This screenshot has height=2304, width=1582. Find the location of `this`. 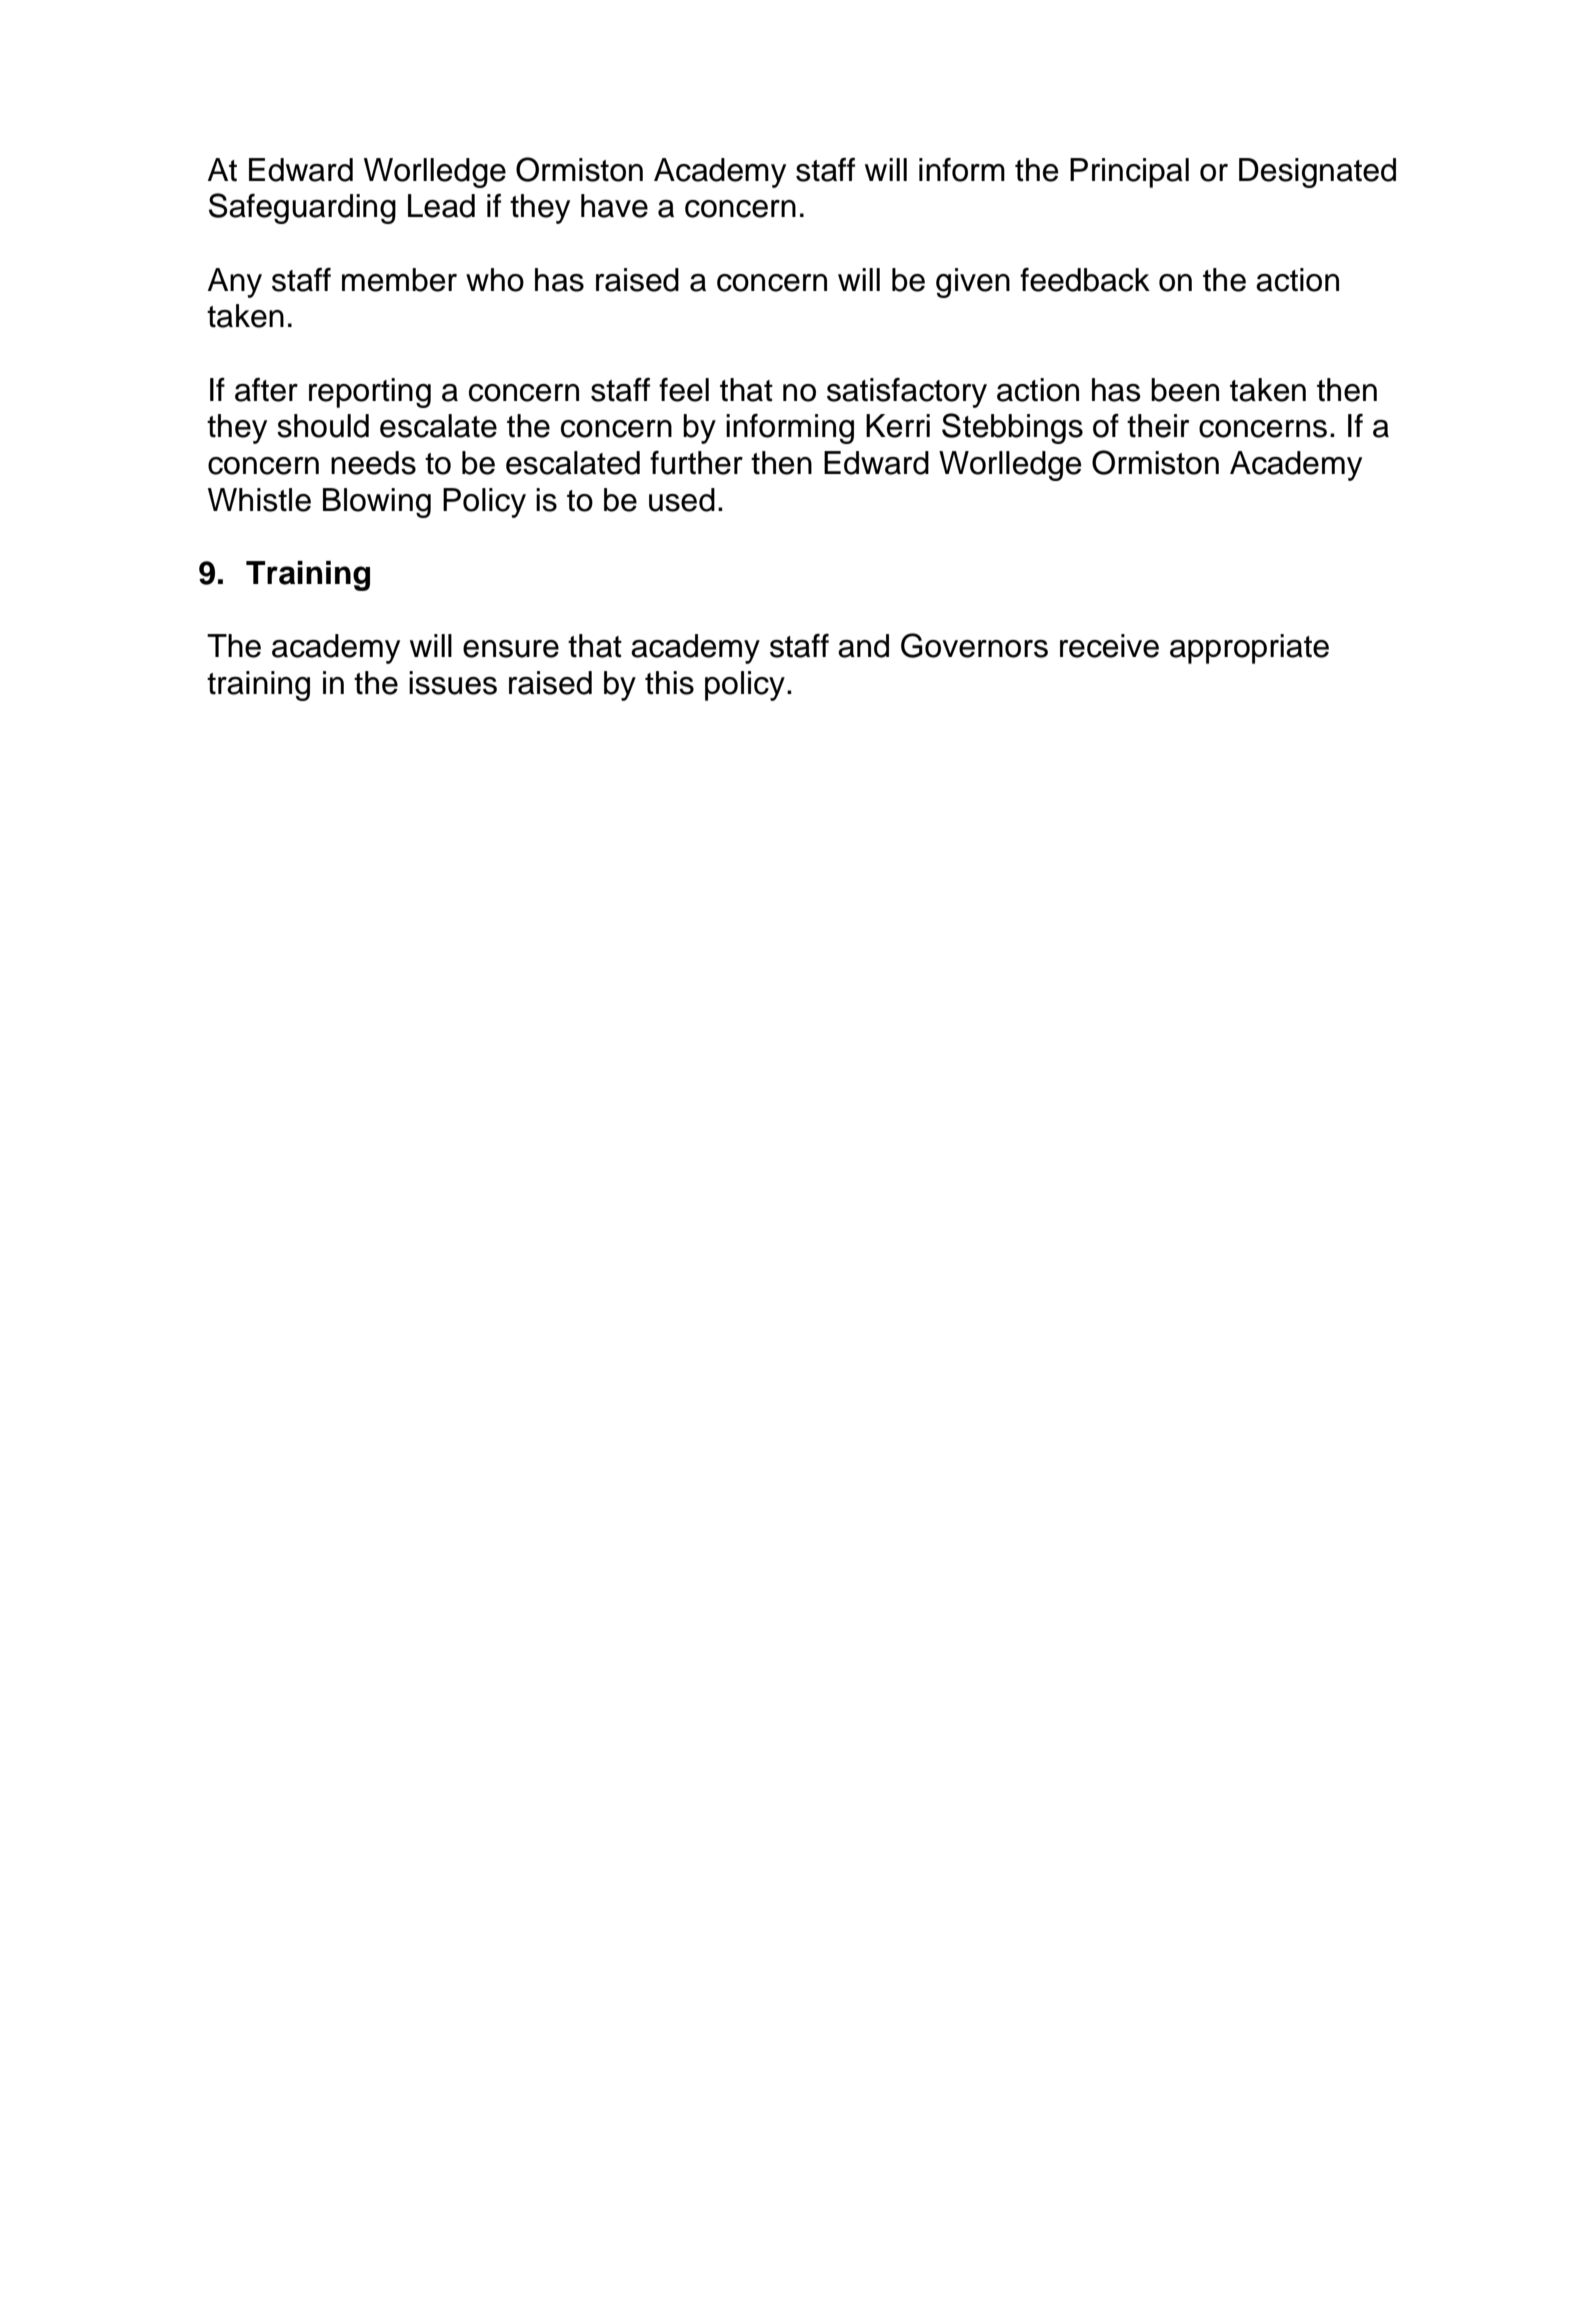

this is located at coordinates (669, 683).
